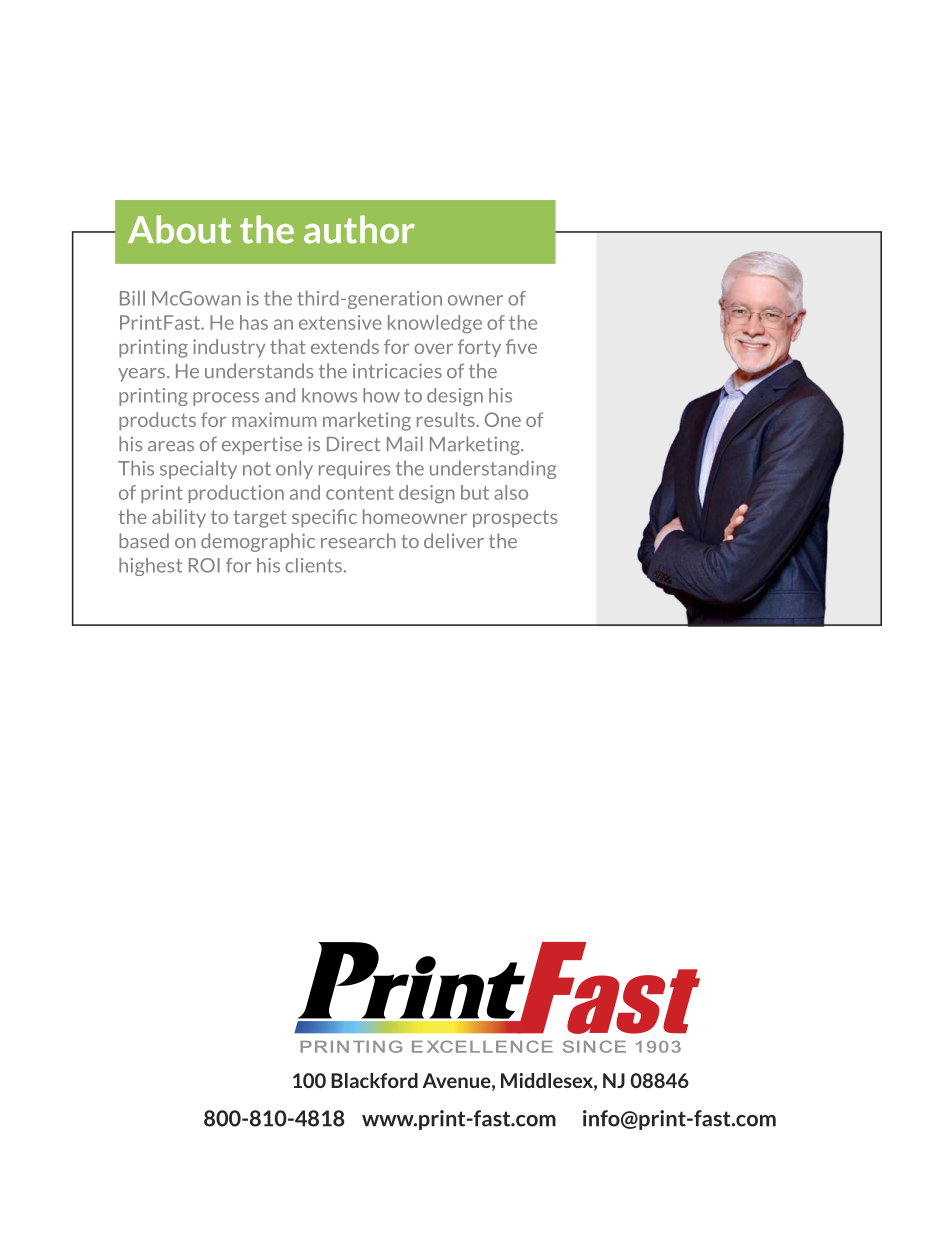  What do you see at coordinates (179, 229) in the image?
I see `About` at bounding box center [179, 229].
